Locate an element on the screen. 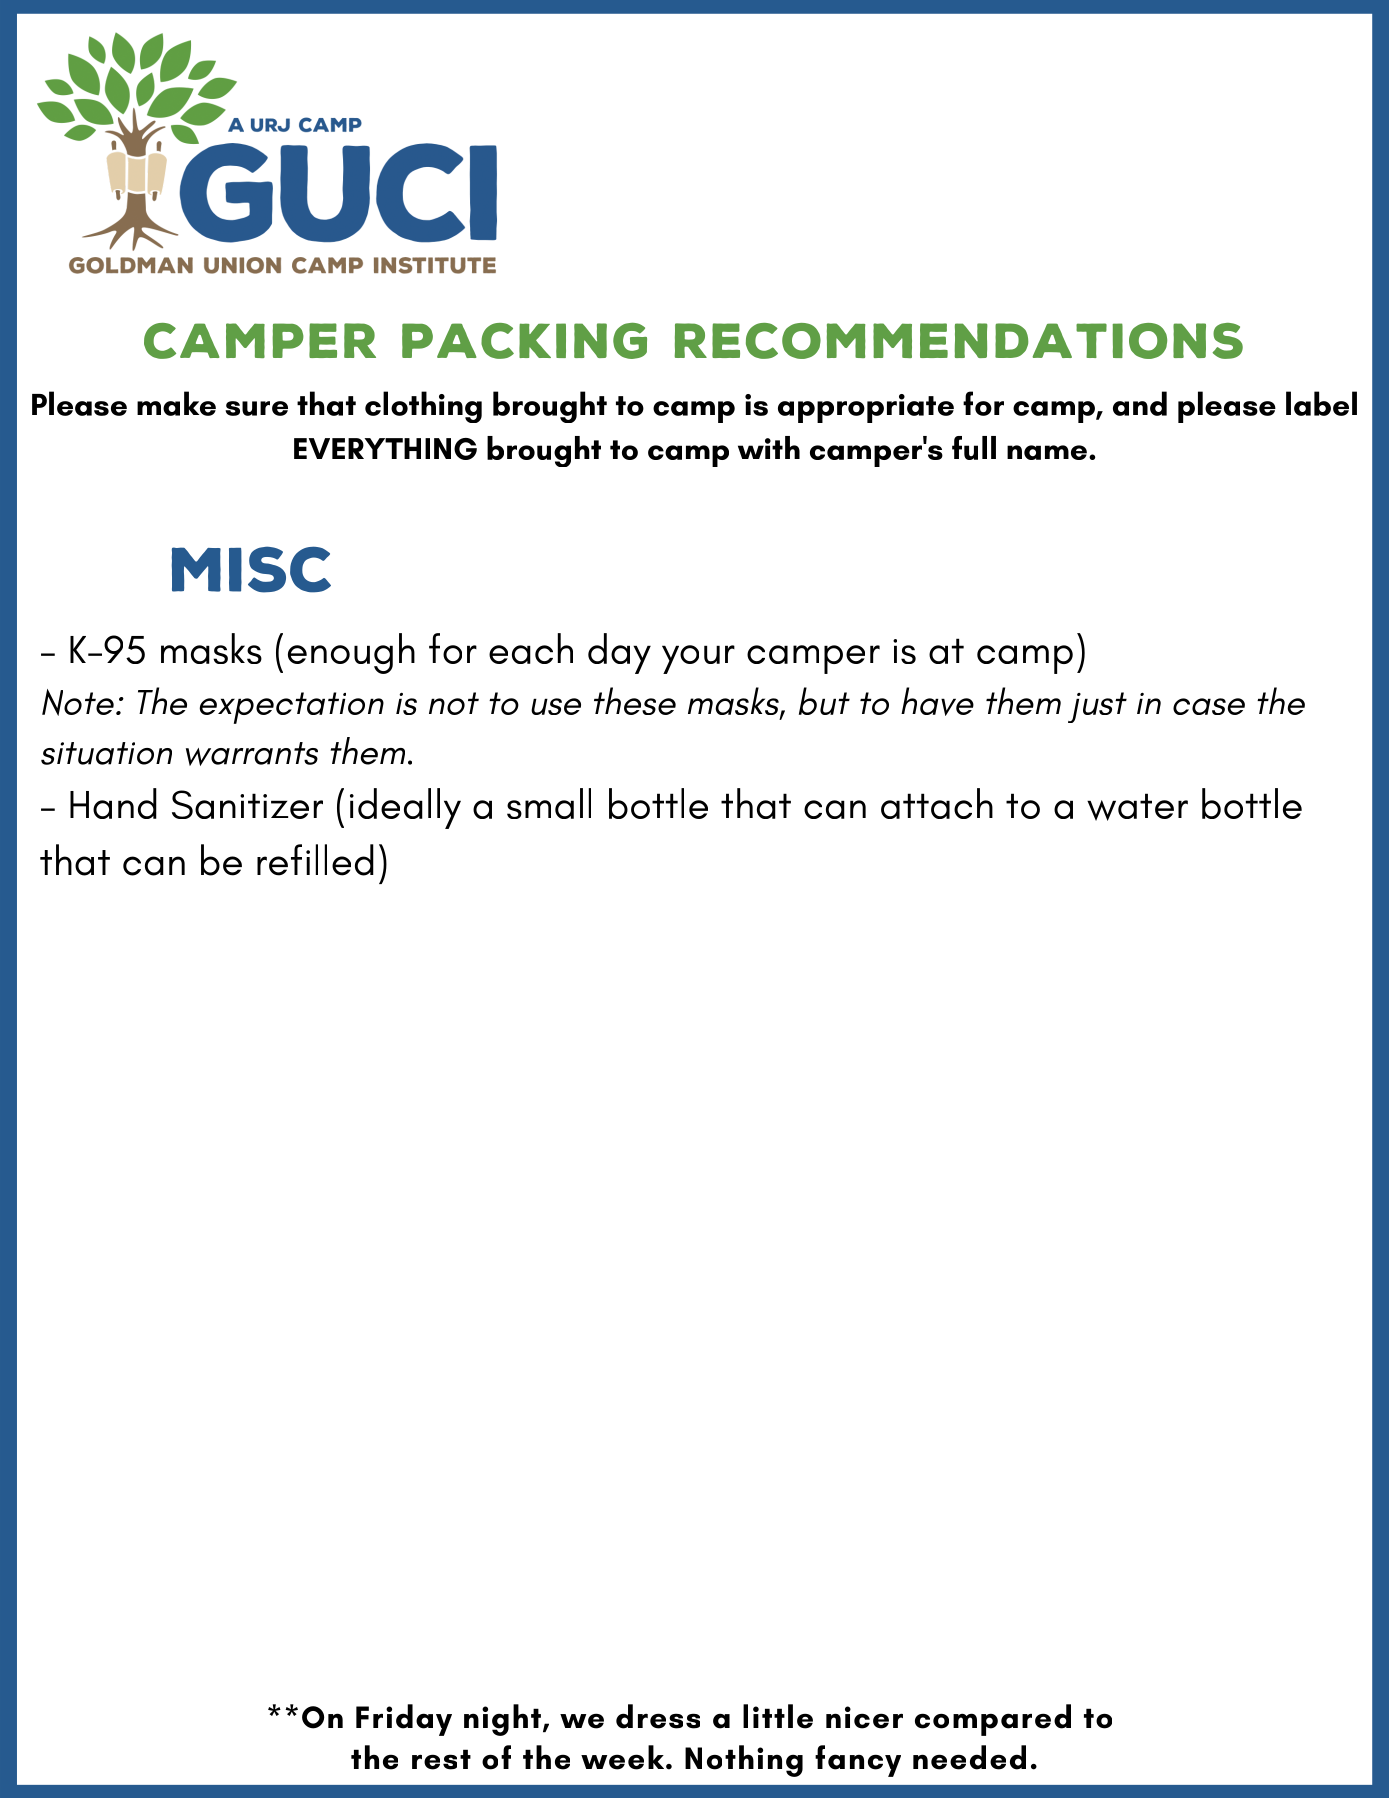  your is located at coordinates (698, 659).
